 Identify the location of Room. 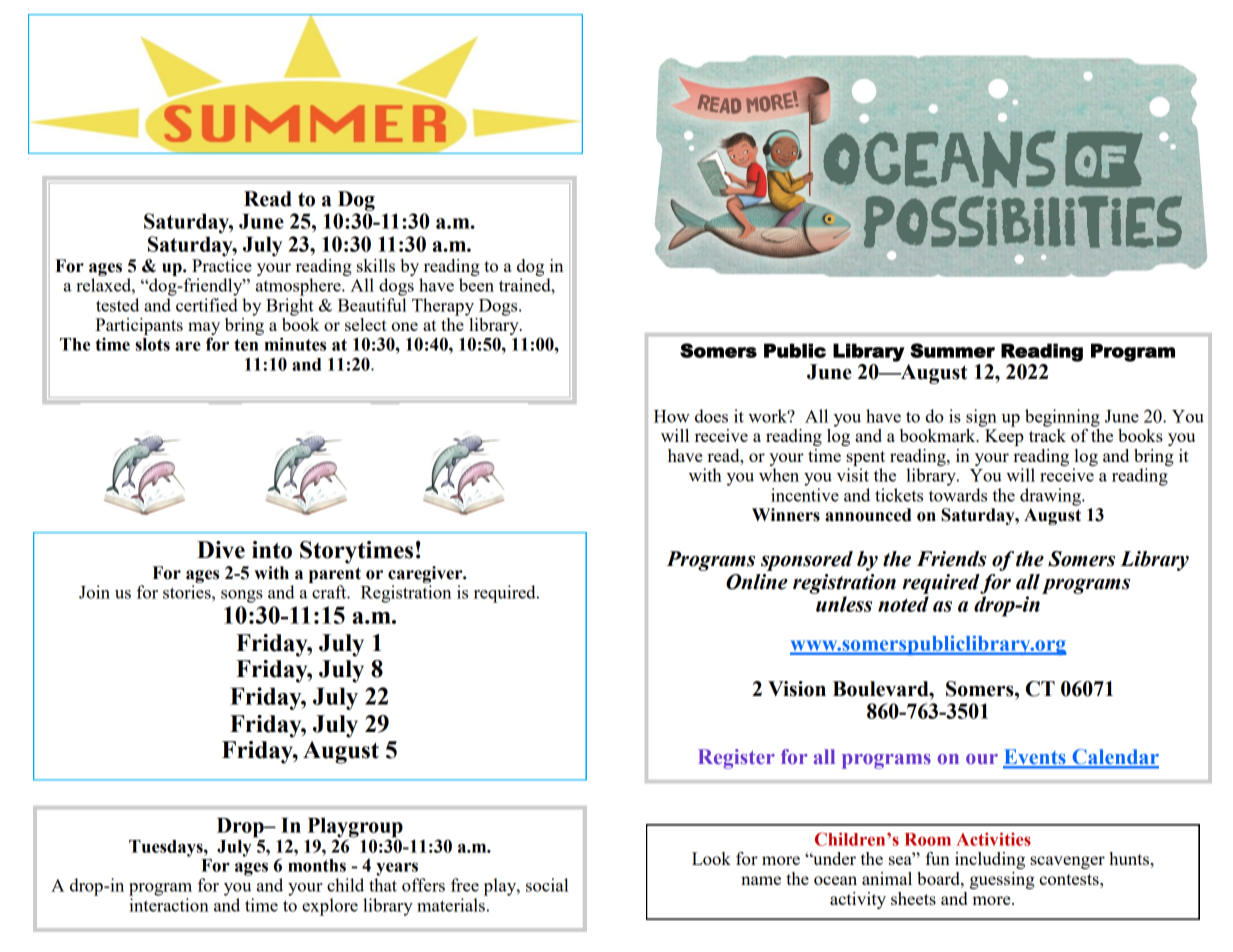
(928, 839).
